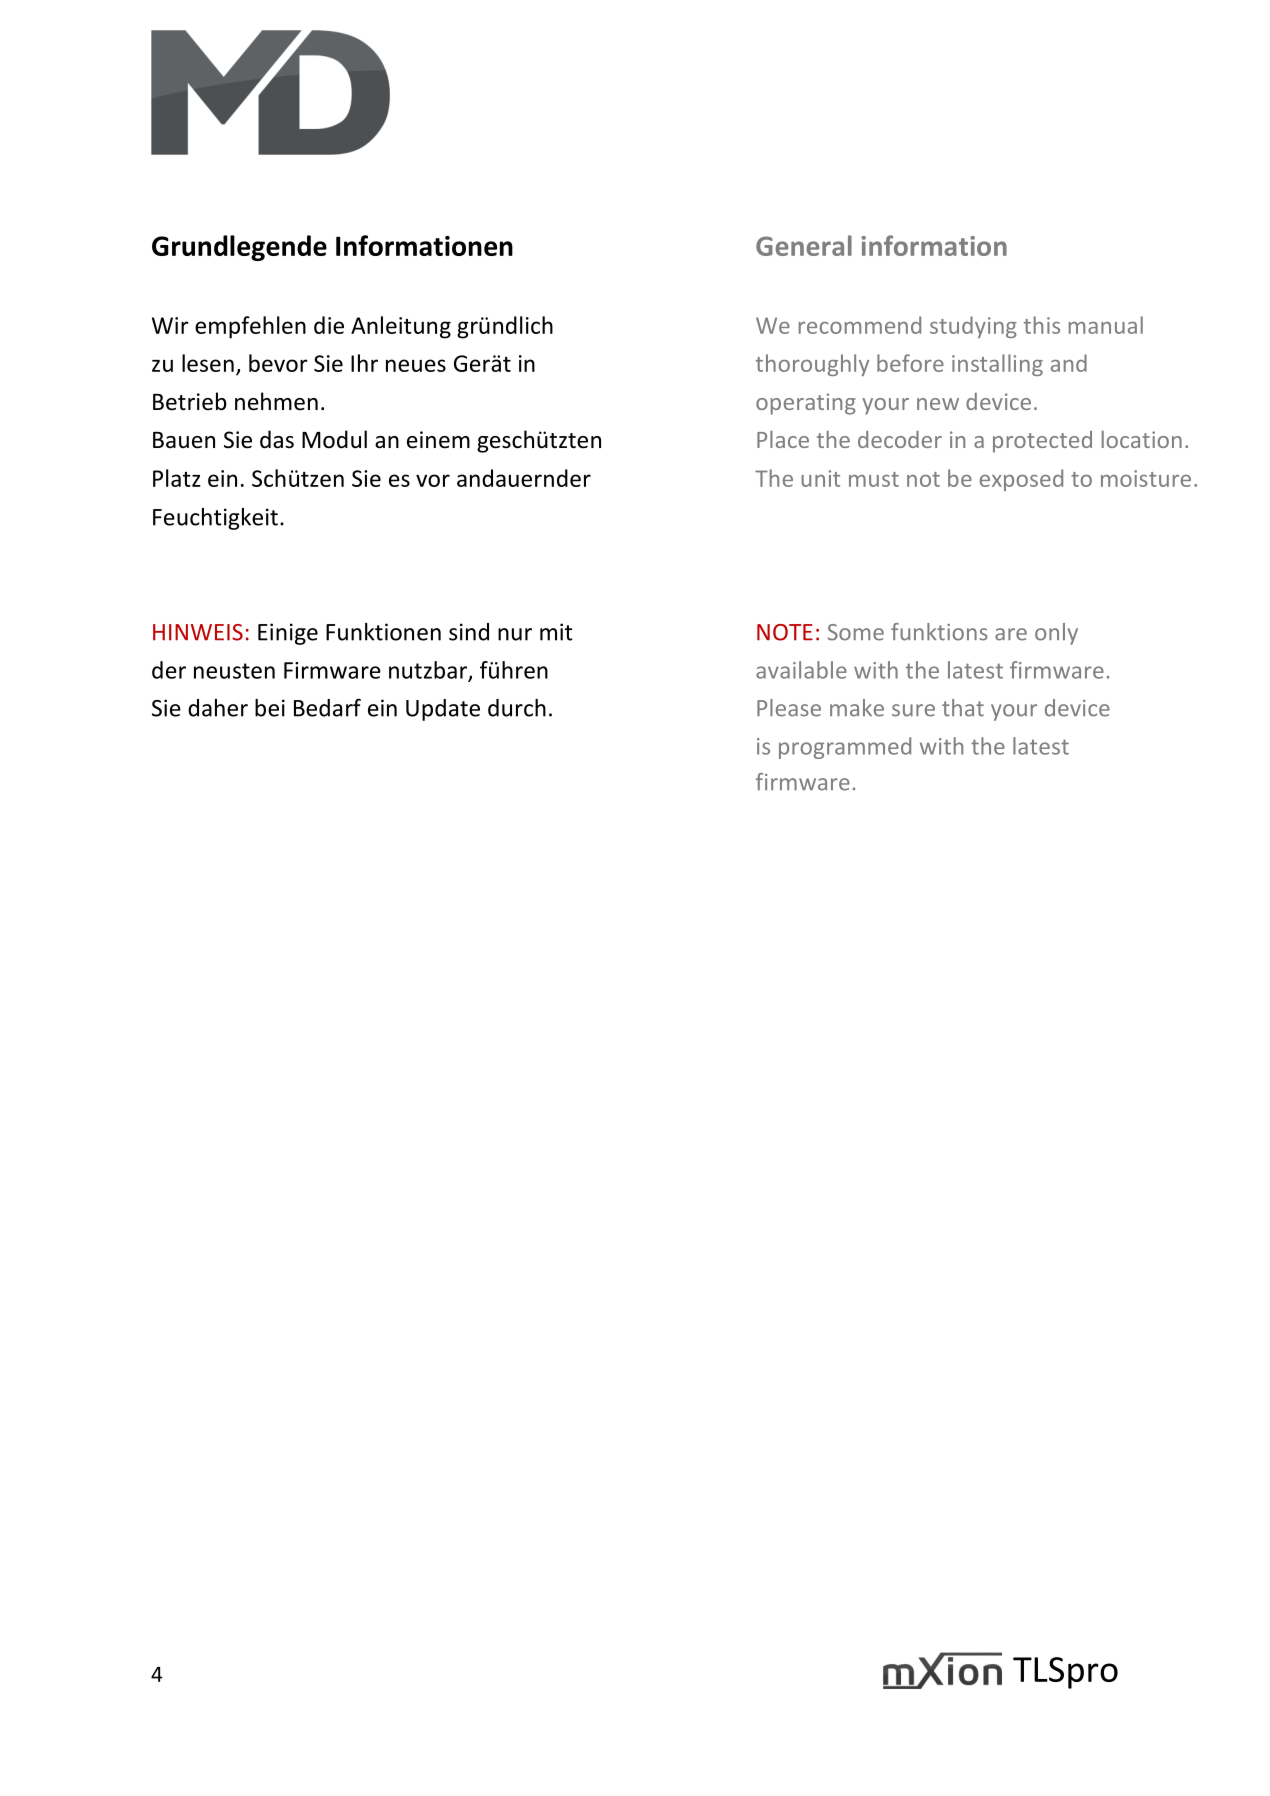  What do you see at coordinates (277, 439) in the screenshot?
I see `das` at bounding box center [277, 439].
